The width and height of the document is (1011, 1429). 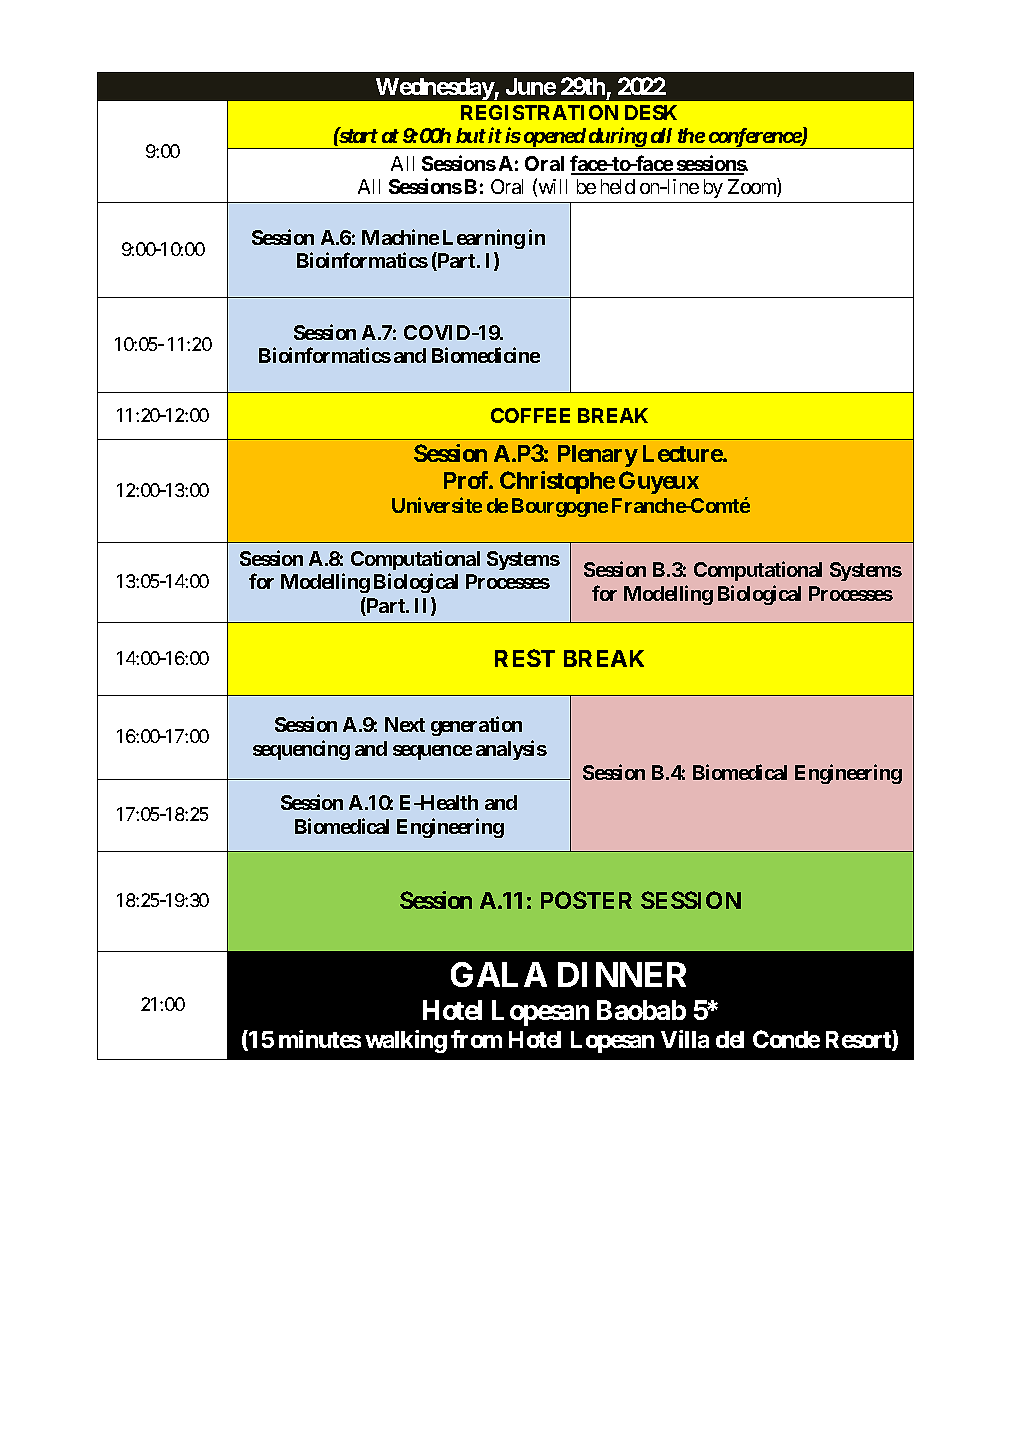 What do you see at coordinates (406, 1041) in the document?
I see `walking` at bounding box center [406, 1041].
